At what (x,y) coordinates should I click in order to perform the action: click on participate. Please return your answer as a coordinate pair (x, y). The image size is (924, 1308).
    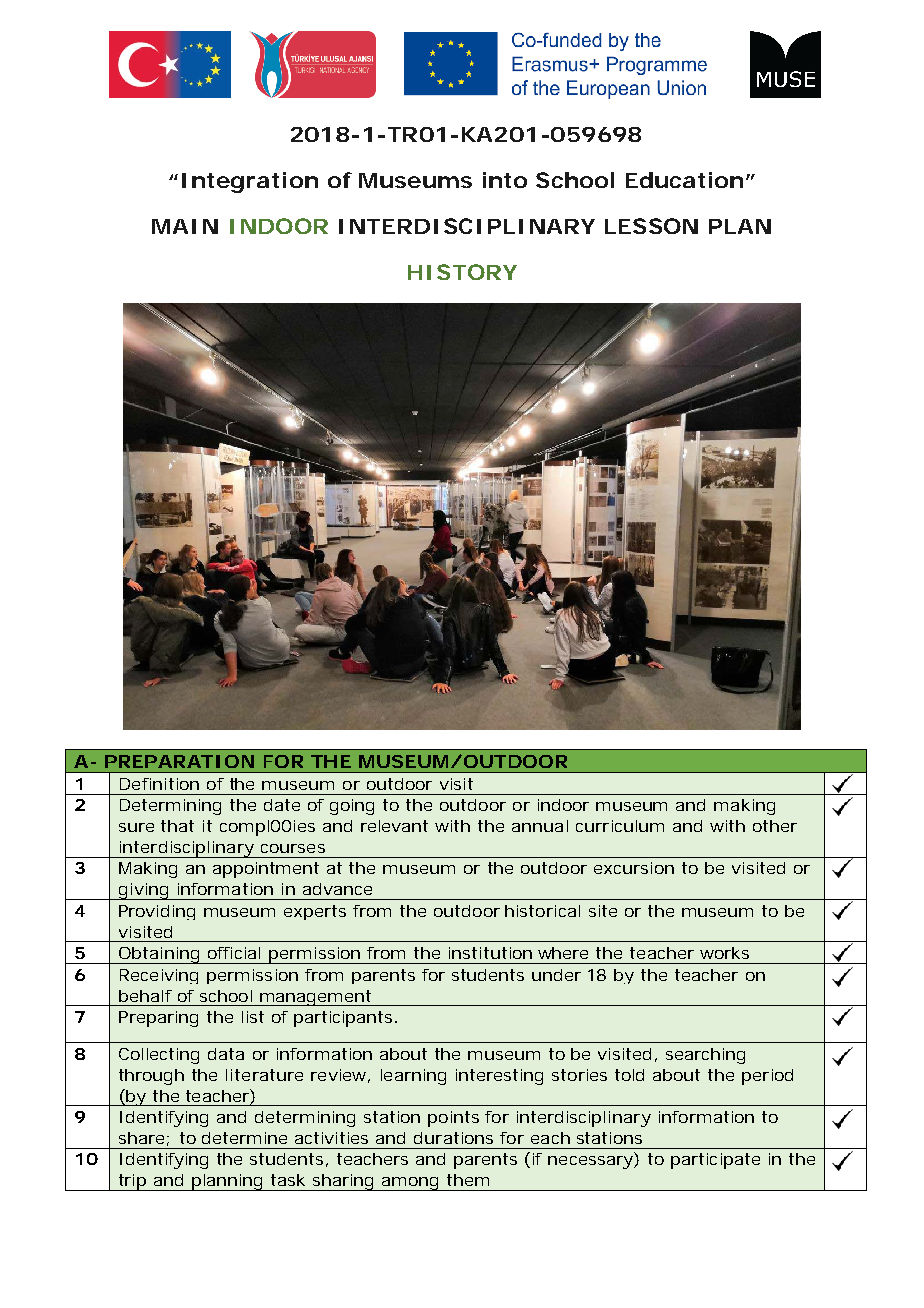
    Looking at the image, I should click on (715, 1161).
